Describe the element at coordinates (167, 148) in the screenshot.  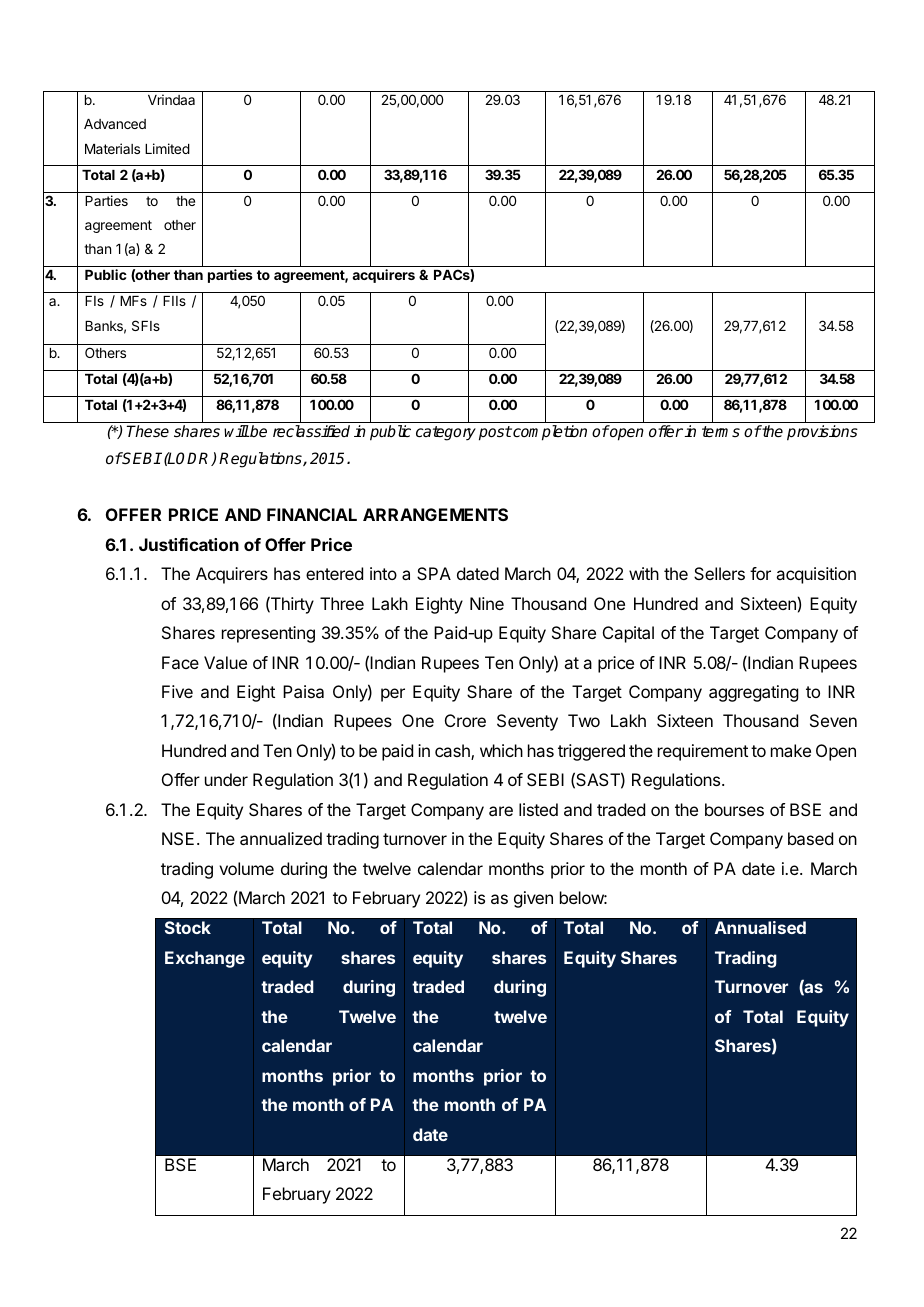
I see `Limited` at that location.
